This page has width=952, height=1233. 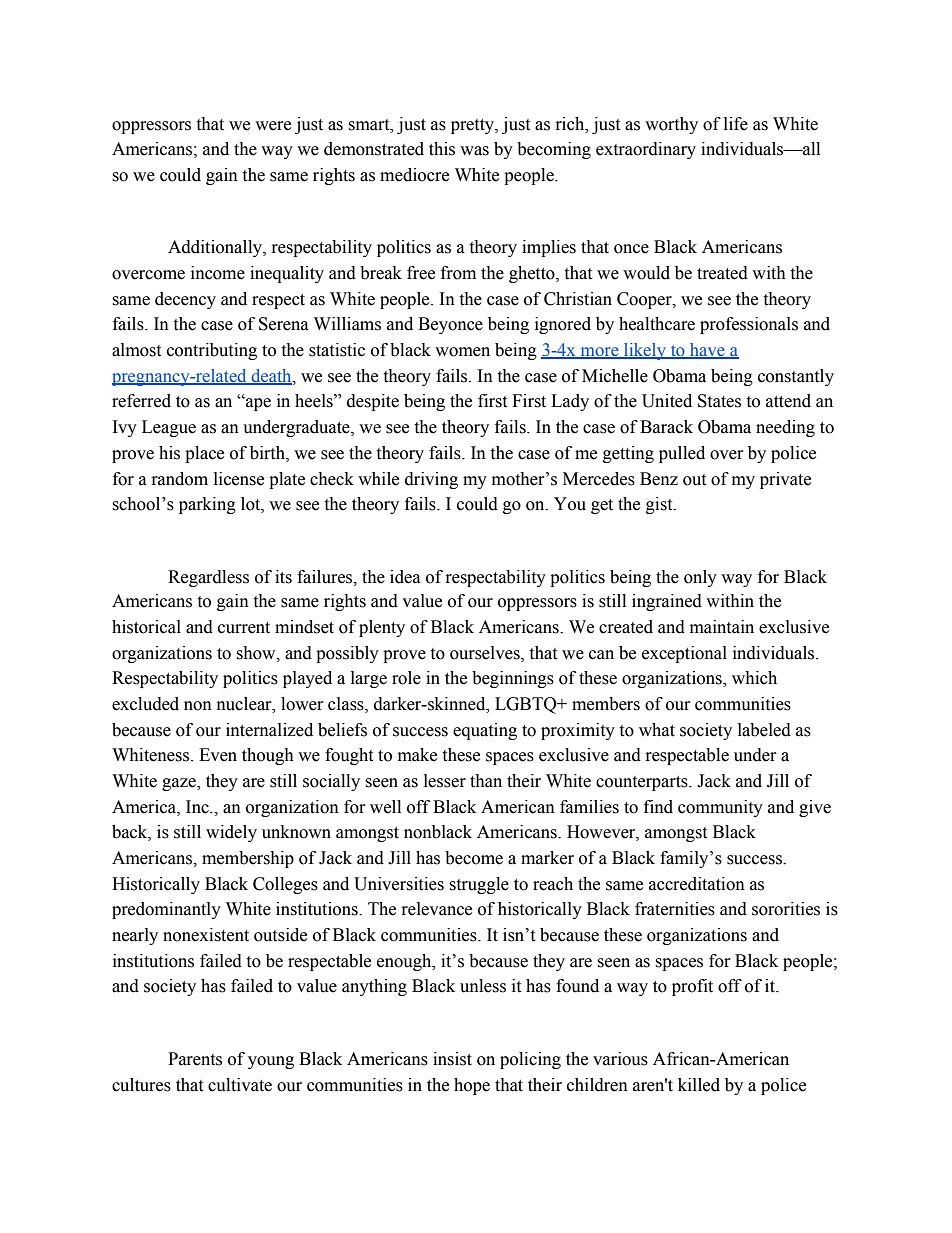 I want to click on killed, so click(x=699, y=1085).
